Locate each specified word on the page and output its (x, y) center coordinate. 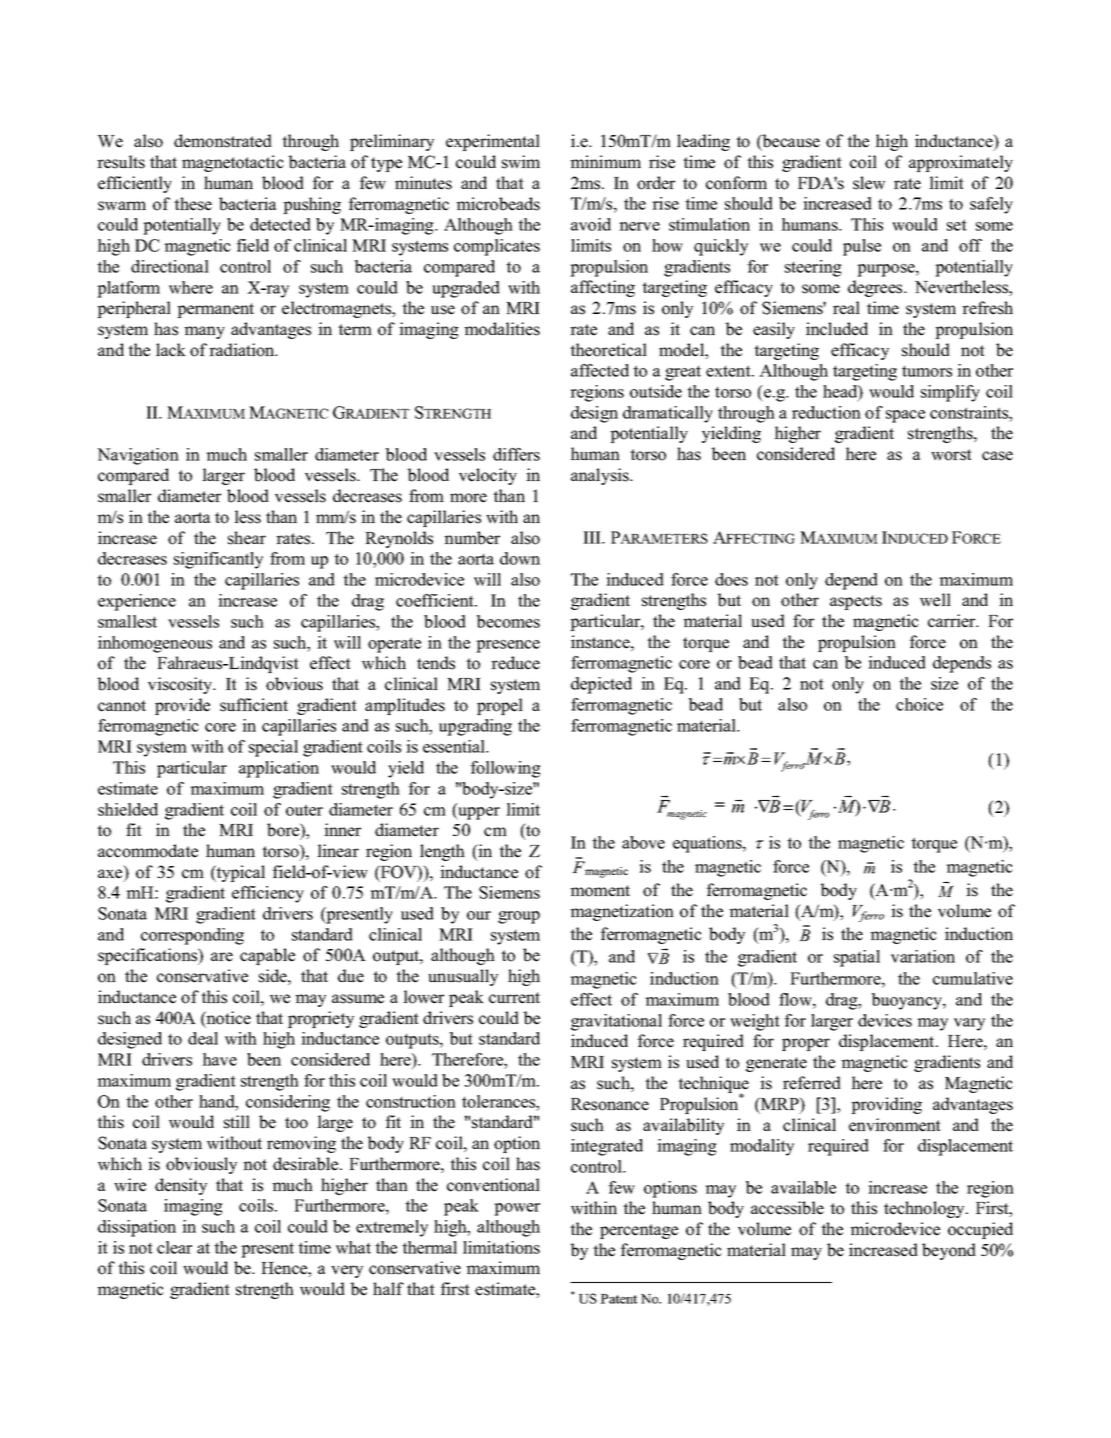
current (514, 998)
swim (521, 162)
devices (885, 1020)
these (193, 204)
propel (500, 706)
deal (203, 1038)
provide (182, 706)
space (905, 416)
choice (919, 704)
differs (516, 454)
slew (869, 183)
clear (174, 1247)
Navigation (138, 456)
